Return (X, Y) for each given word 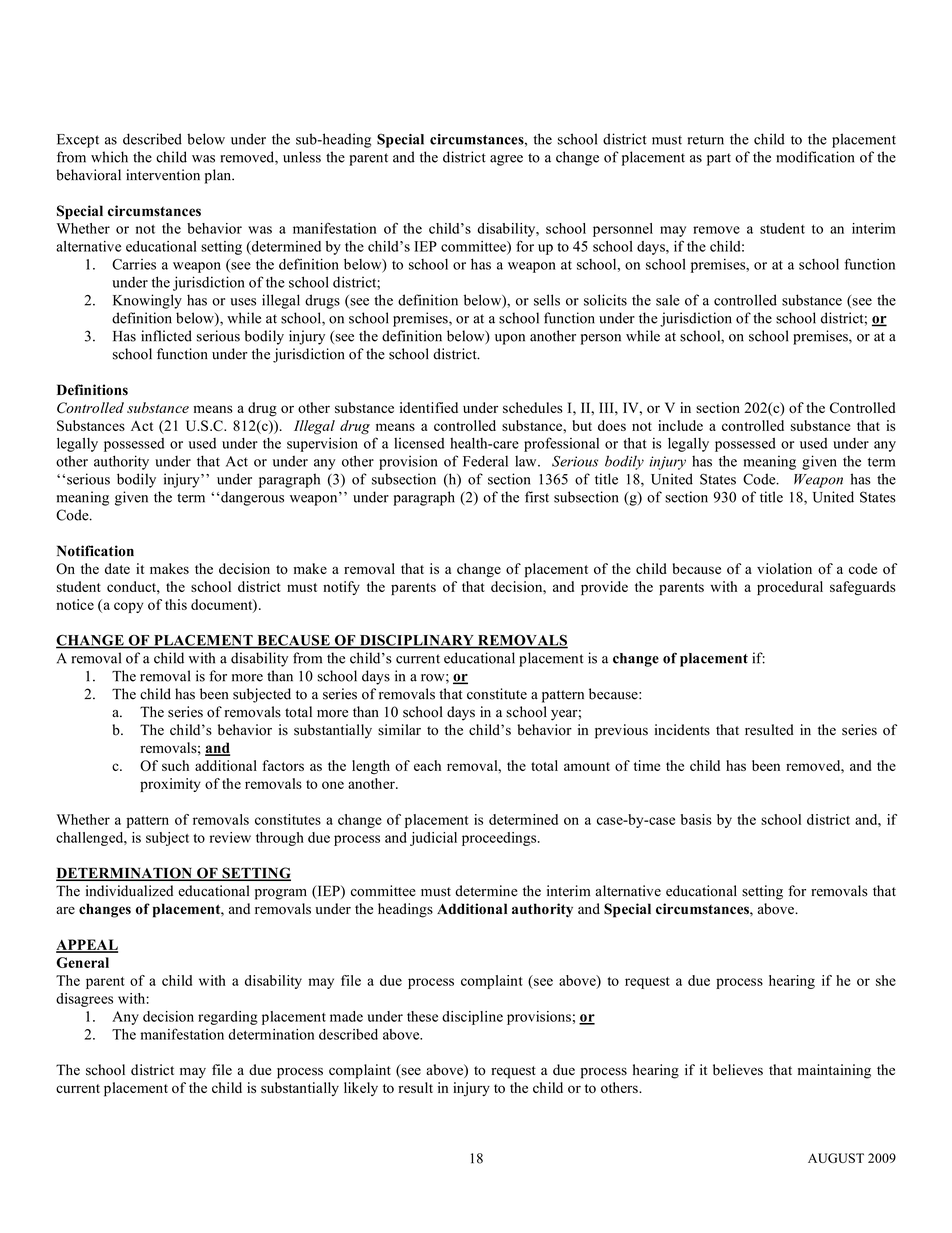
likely (361, 1089)
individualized (129, 891)
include (680, 425)
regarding (228, 1018)
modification (815, 157)
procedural (790, 588)
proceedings (500, 839)
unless (302, 157)
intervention (163, 175)
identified (429, 407)
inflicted (166, 336)
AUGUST (836, 1158)
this (176, 604)
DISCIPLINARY (416, 641)
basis (696, 819)
